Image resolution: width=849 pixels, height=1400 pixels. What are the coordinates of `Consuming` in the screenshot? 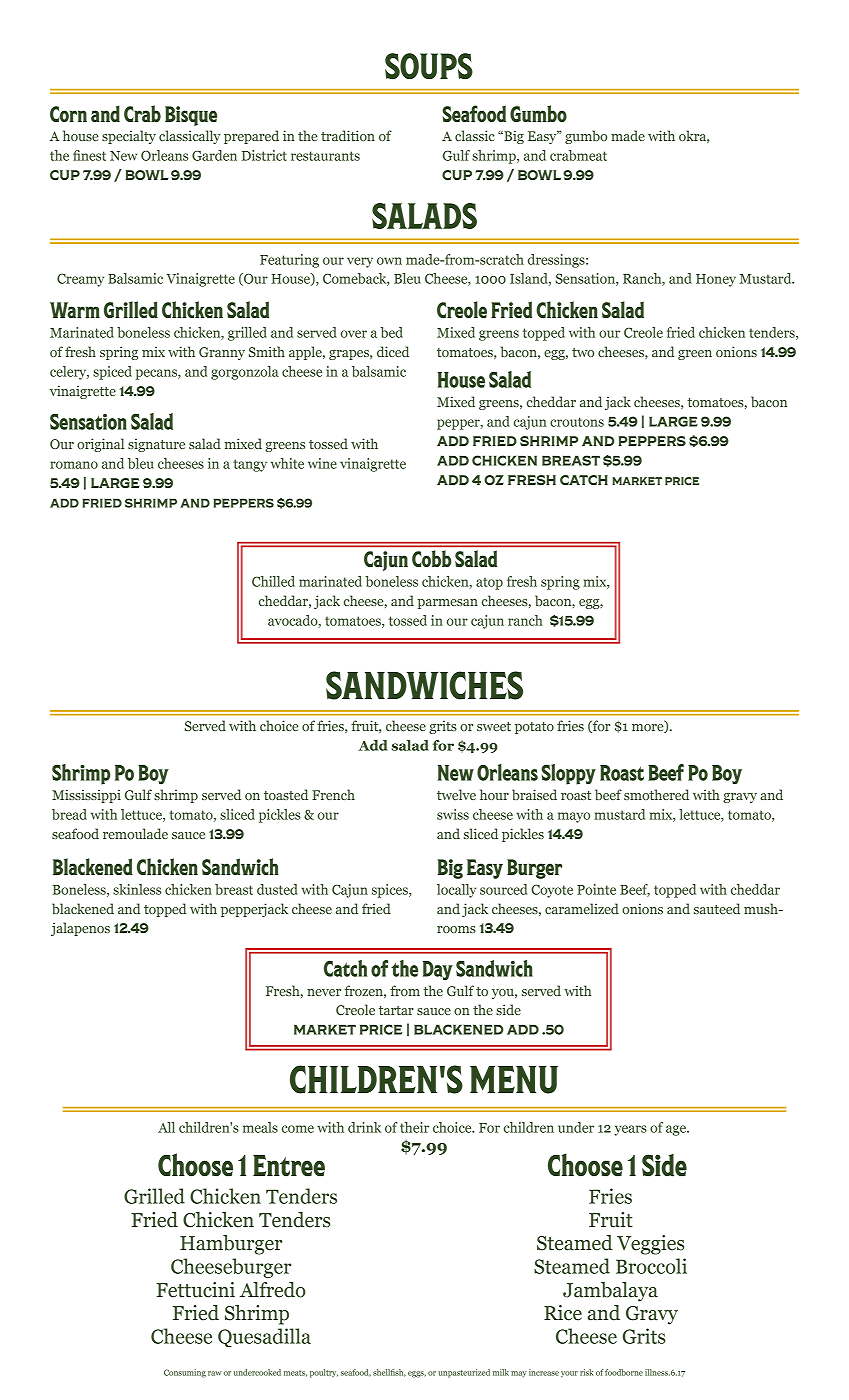 It's located at (185, 1373).
